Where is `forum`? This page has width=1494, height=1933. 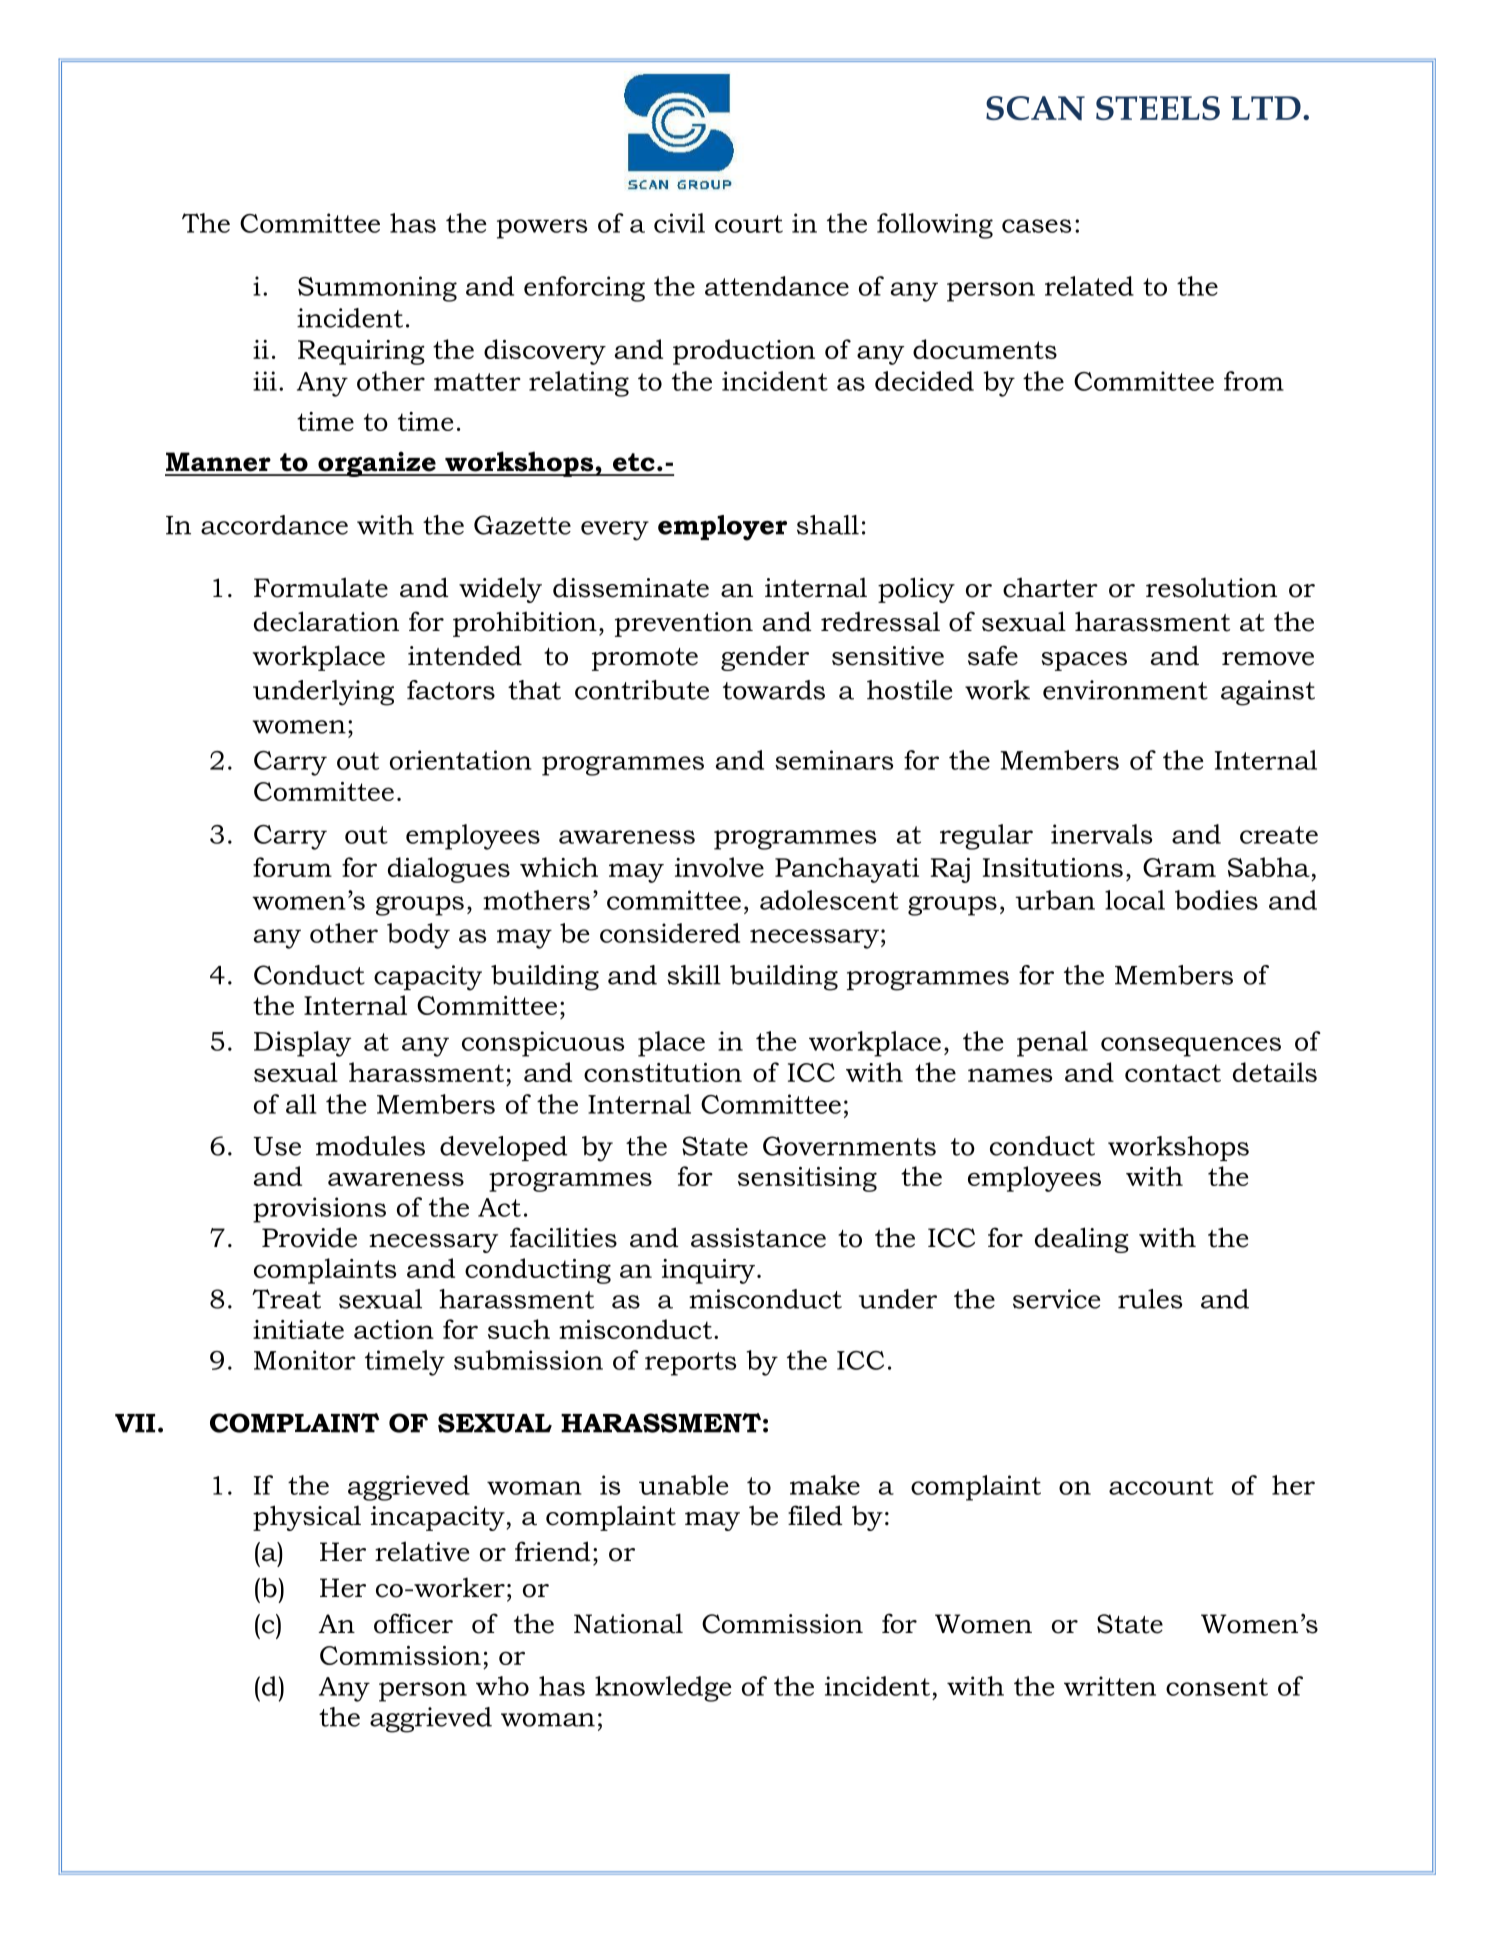 forum is located at coordinates (292, 867).
